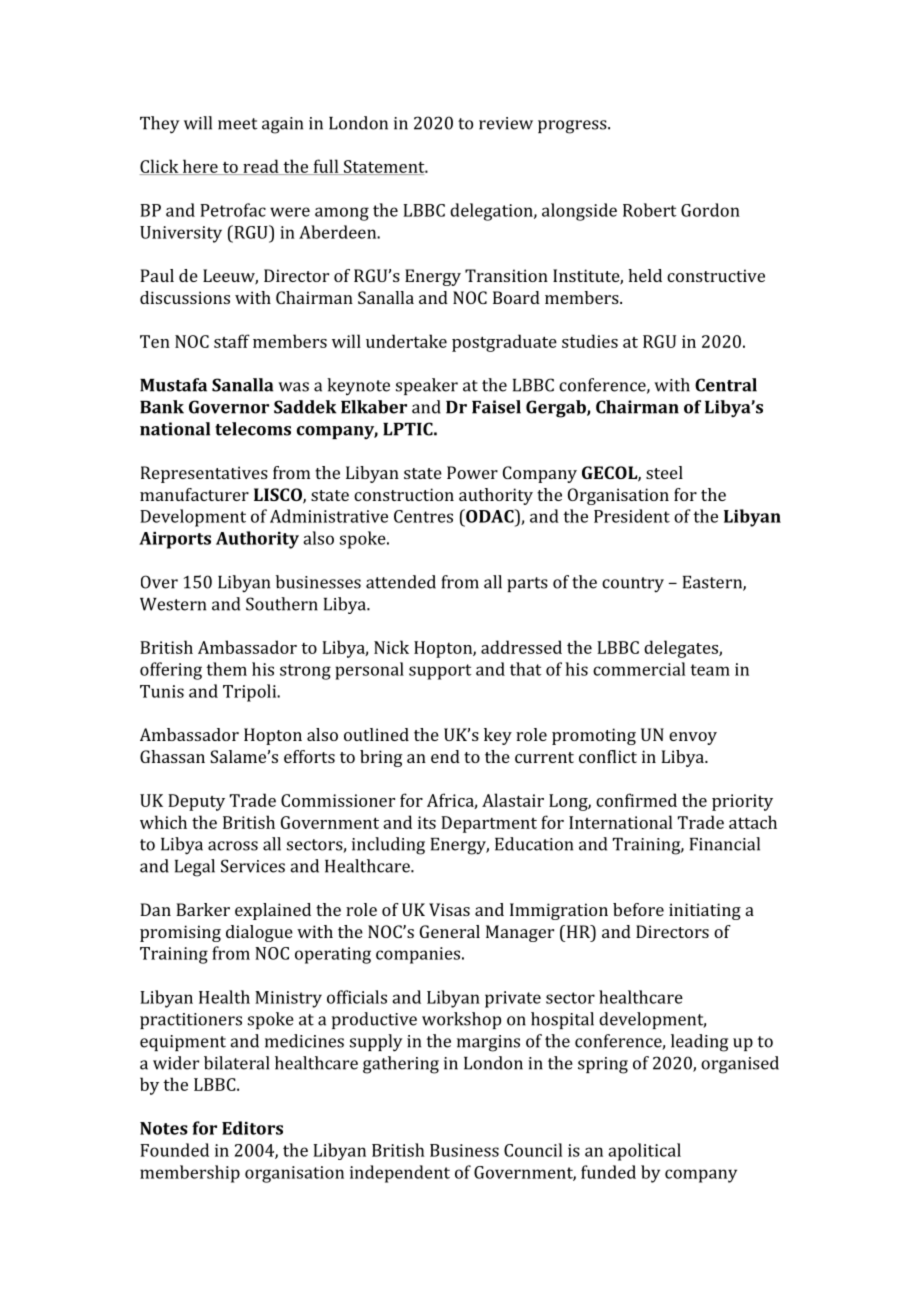  I want to click on support, so click(440, 672).
